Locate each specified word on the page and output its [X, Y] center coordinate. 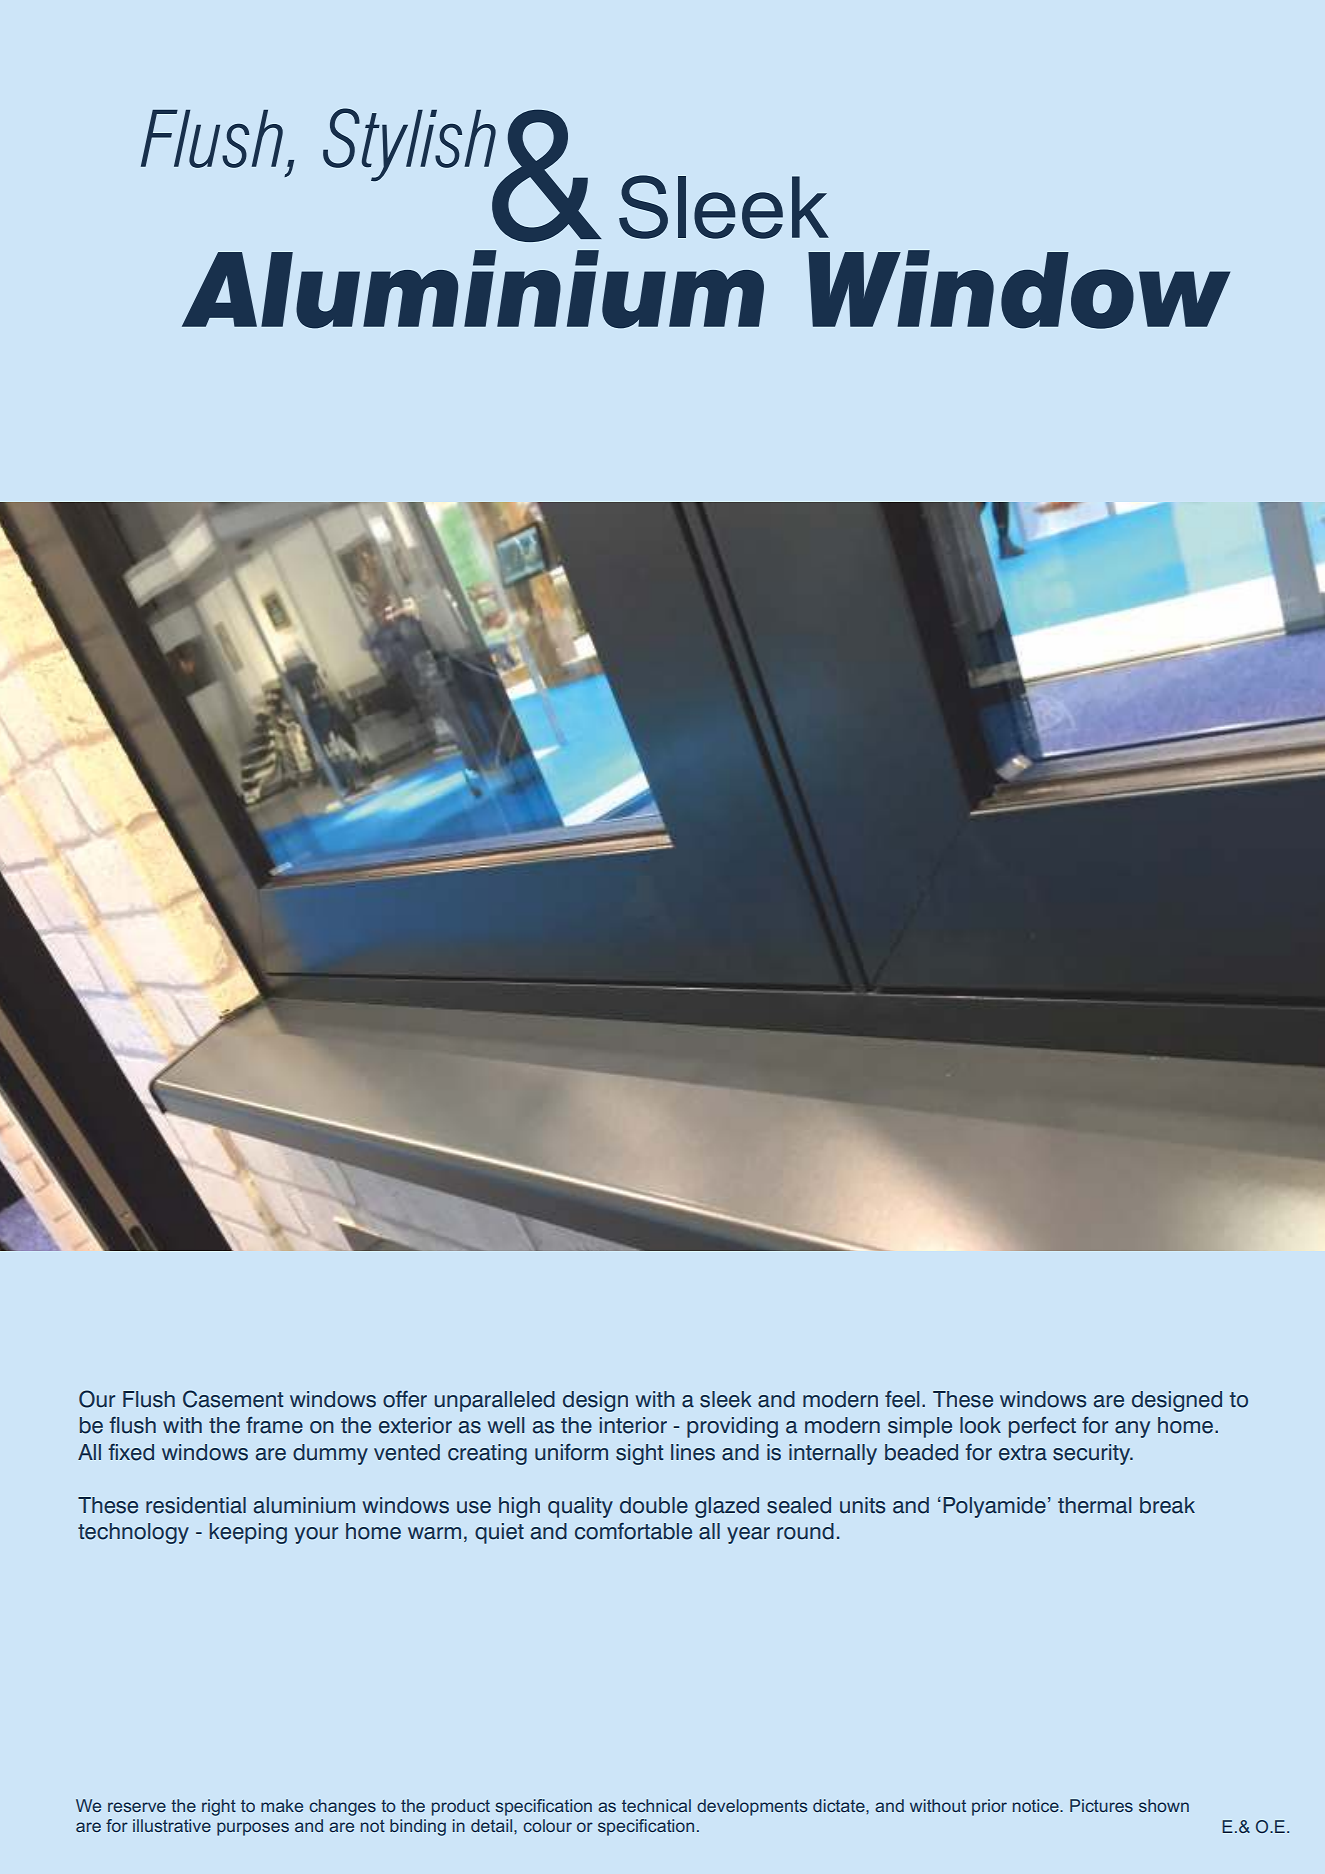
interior [633, 1425]
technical [656, 1805]
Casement [233, 1399]
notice [1037, 1805]
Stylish [409, 144]
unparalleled [494, 1401]
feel [902, 1399]
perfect [1042, 1427]
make [282, 1805]
